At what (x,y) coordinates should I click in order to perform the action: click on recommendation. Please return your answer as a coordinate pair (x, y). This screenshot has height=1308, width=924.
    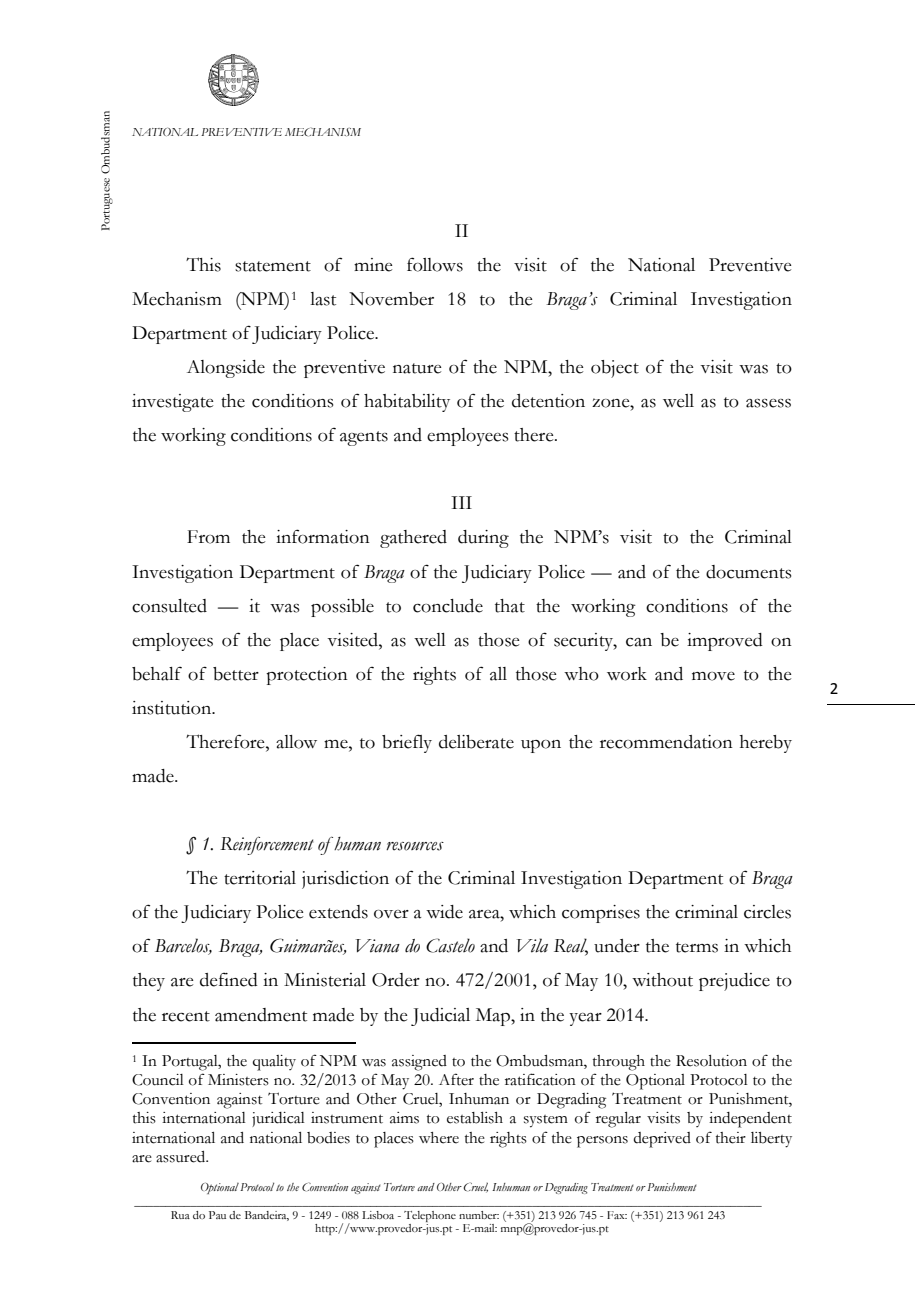
    Looking at the image, I should click on (666, 742).
